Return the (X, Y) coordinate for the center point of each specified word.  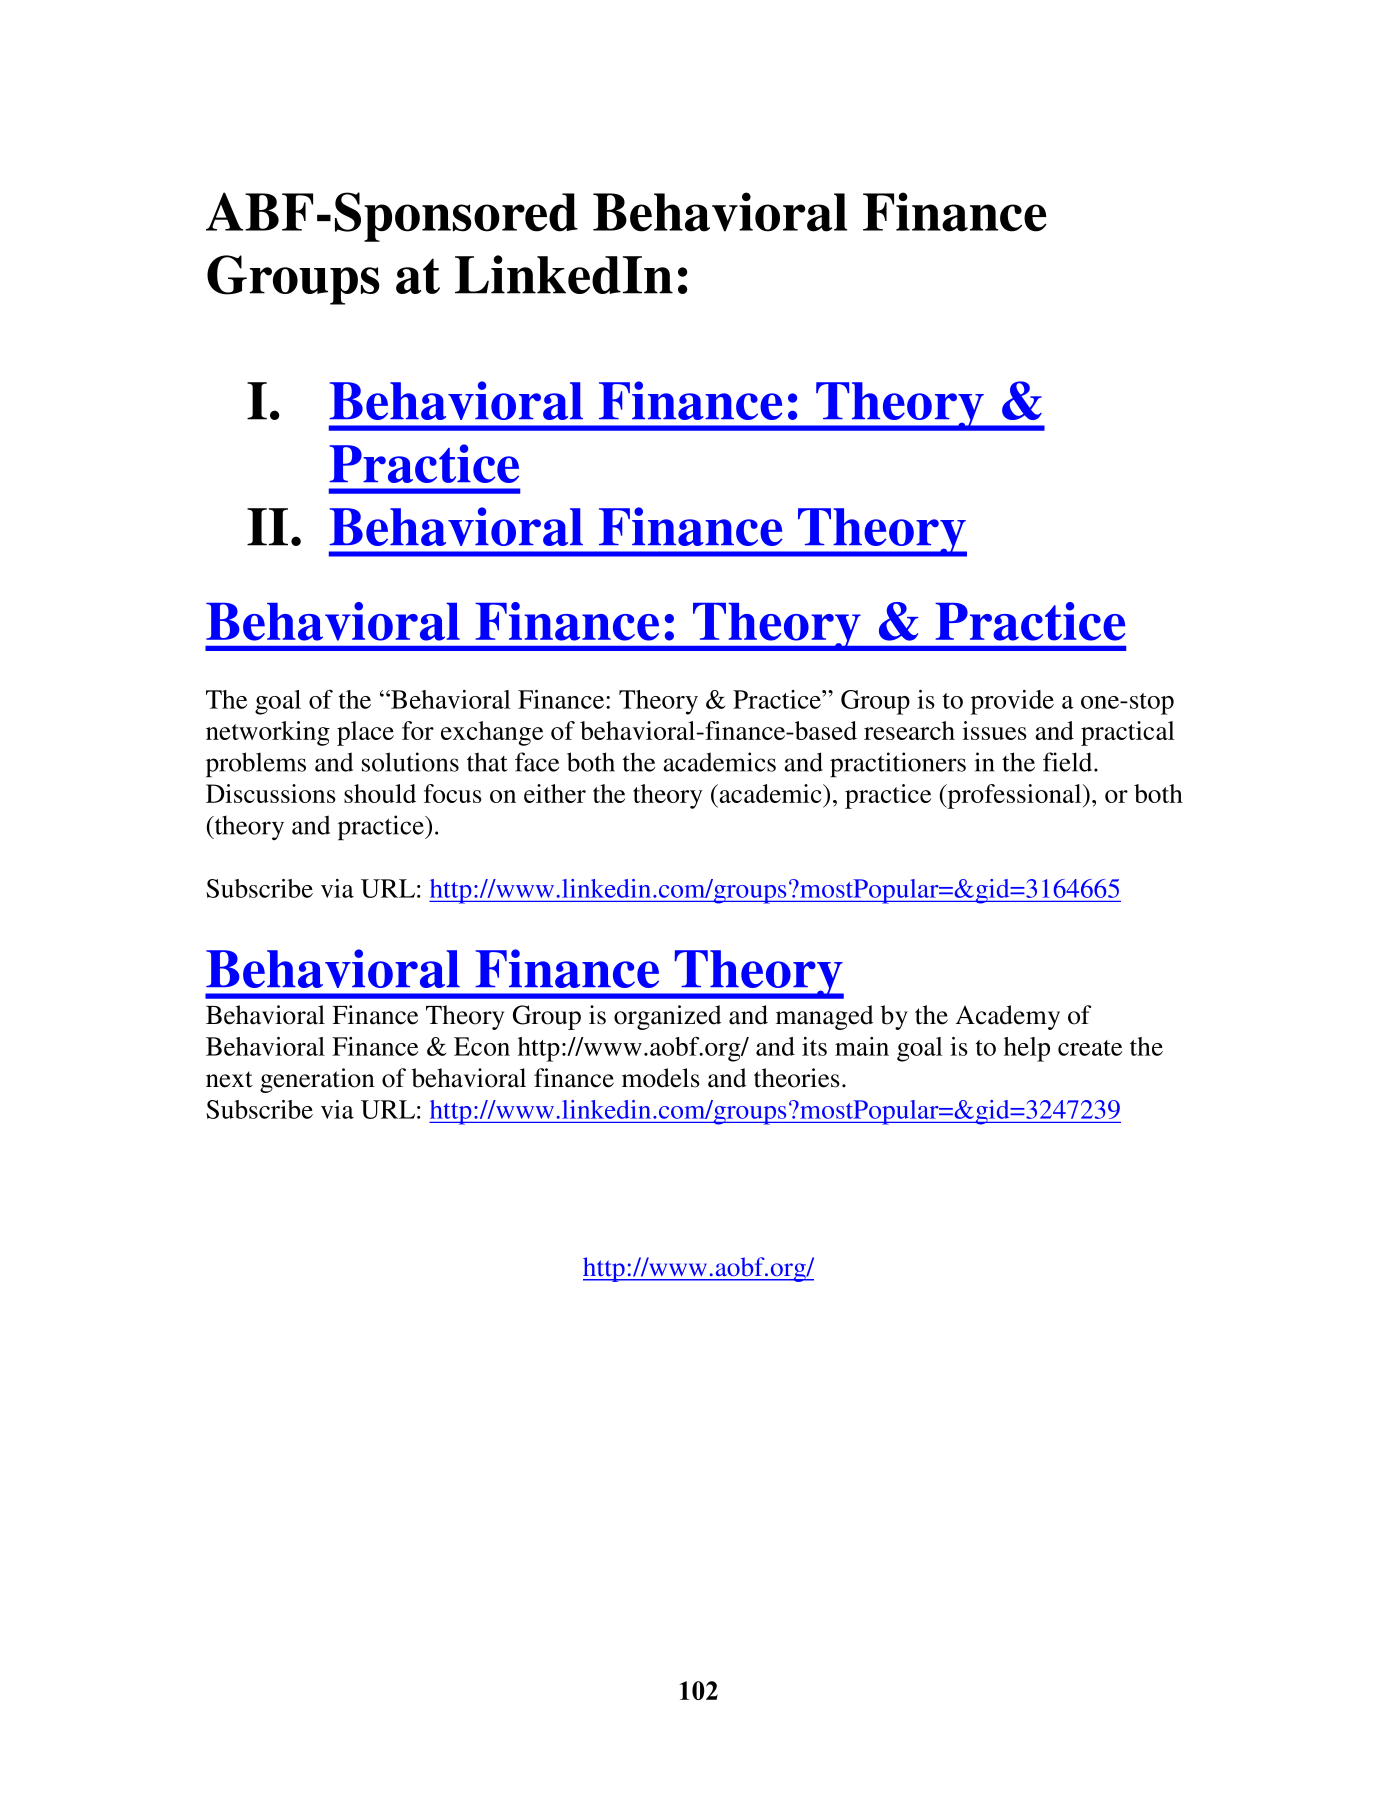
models (661, 1078)
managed (825, 1017)
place (365, 733)
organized (668, 1017)
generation (317, 1080)
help (1027, 1049)
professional (1014, 796)
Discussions (271, 793)
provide (1012, 702)
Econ (482, 1046)
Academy (1008, 1017)
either (555, 793)
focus (453, 793)
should (380, 793)
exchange (492, 733)
